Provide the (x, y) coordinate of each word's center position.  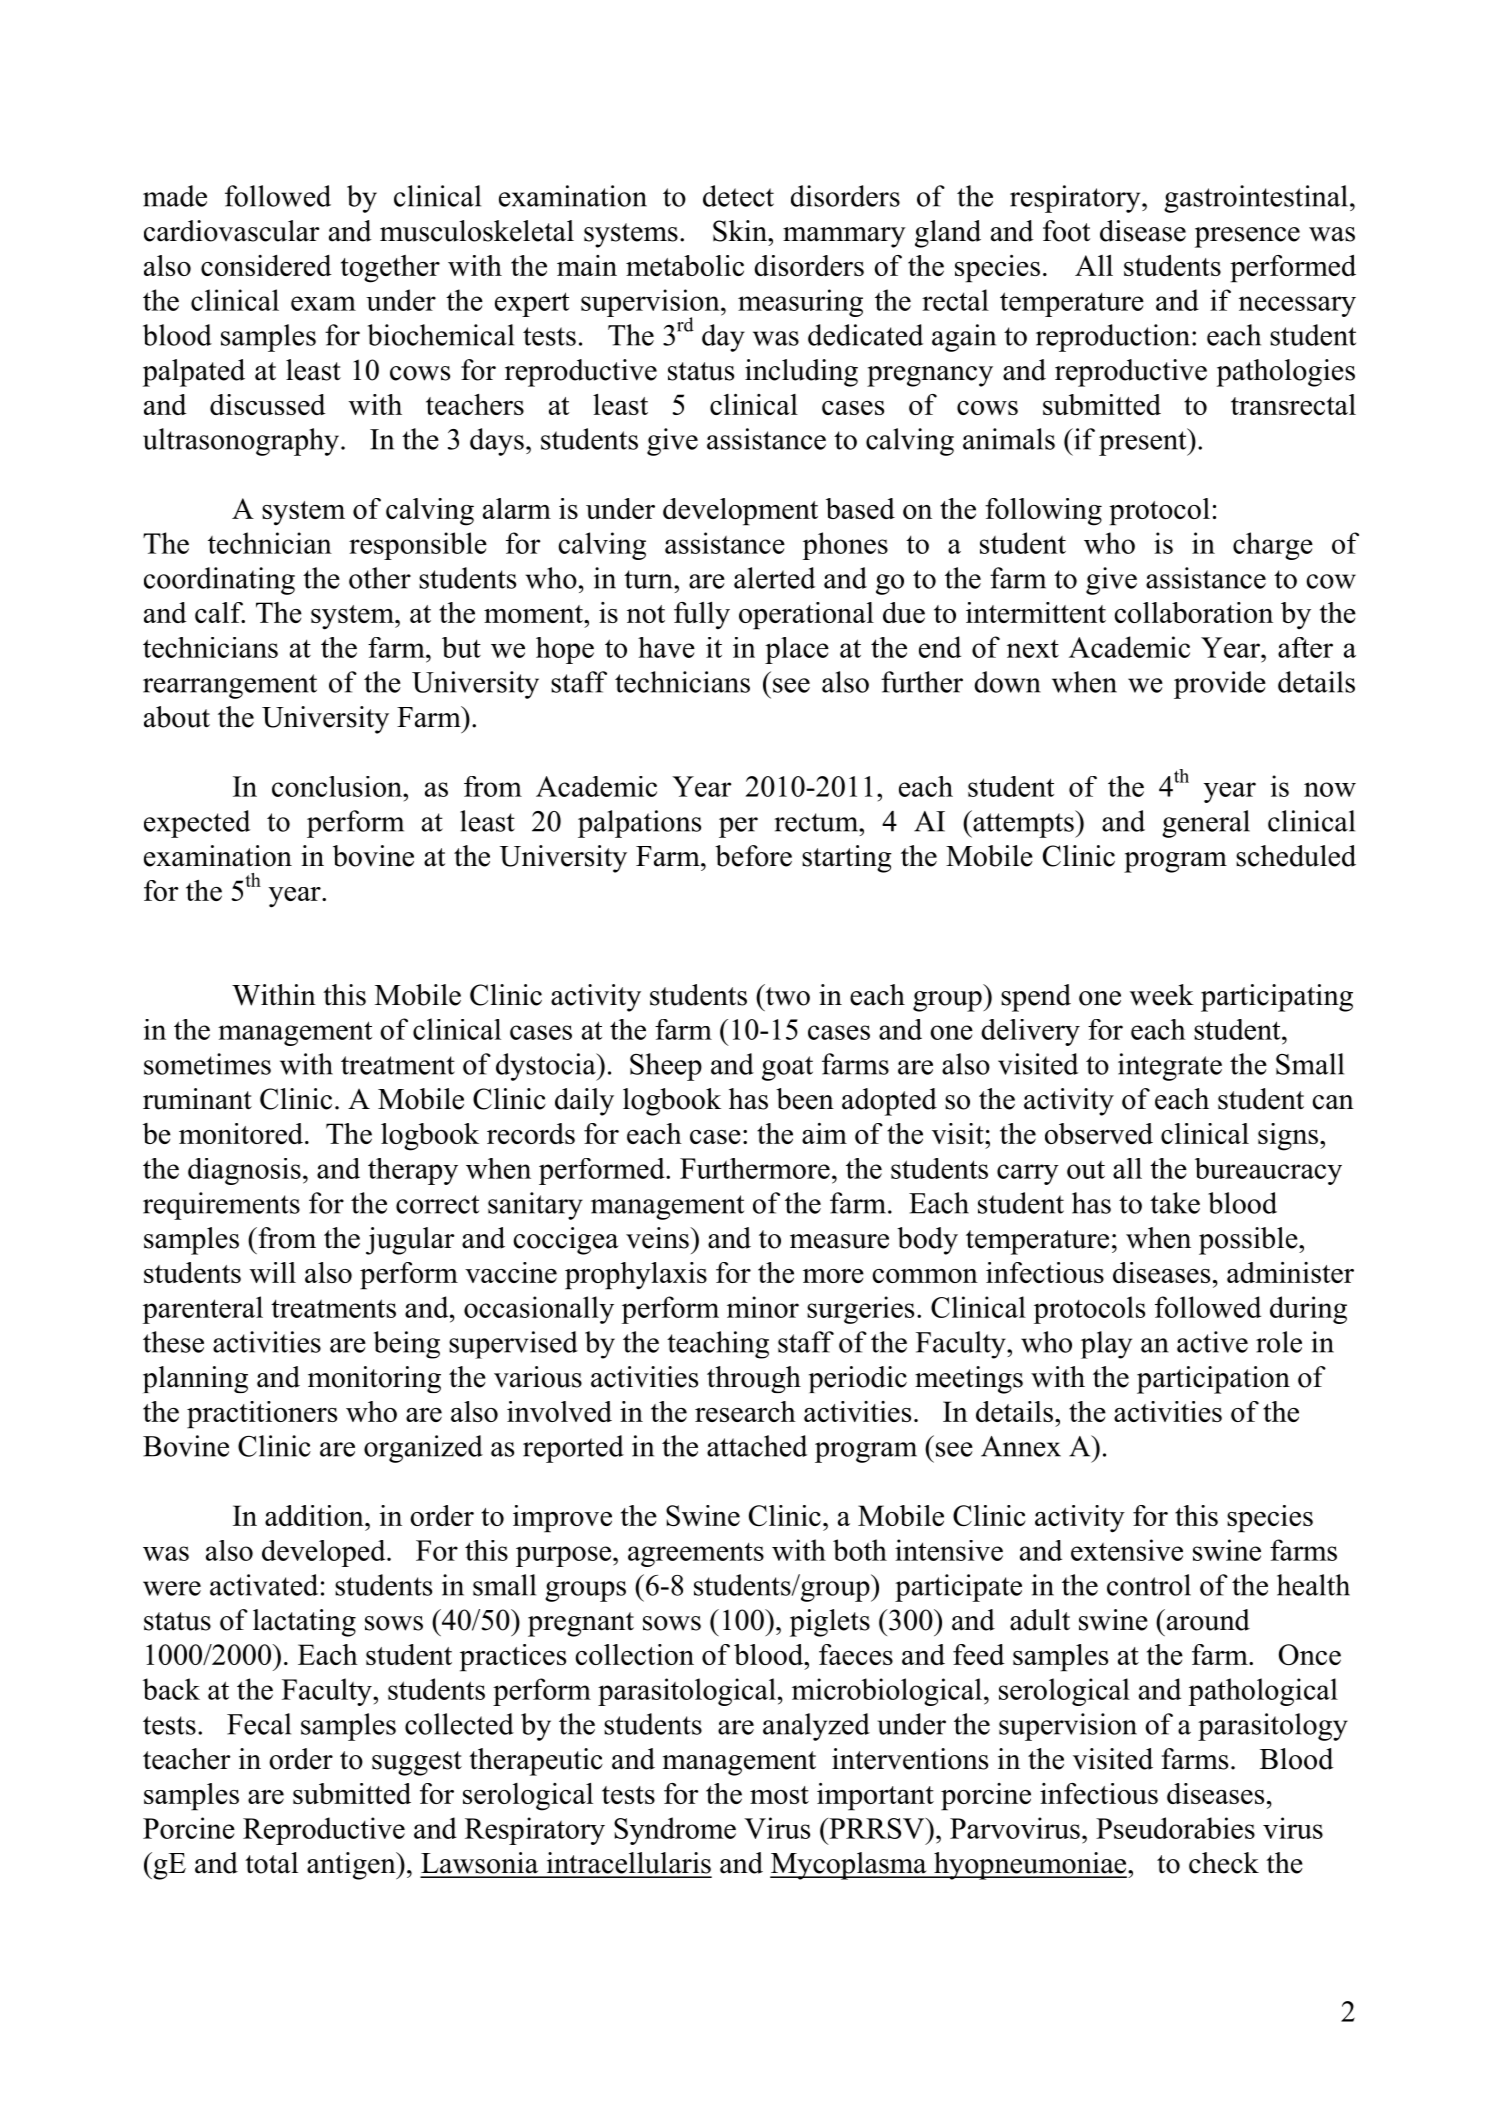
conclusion (338, 786)
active (1212, 1342)
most (779, 1795)
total (271, 1863)
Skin (741, 231)
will (273, 1272)
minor (763, 1307)
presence (1247, 237)
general (1206, 824)
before (753, 856)
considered (266, 265)
